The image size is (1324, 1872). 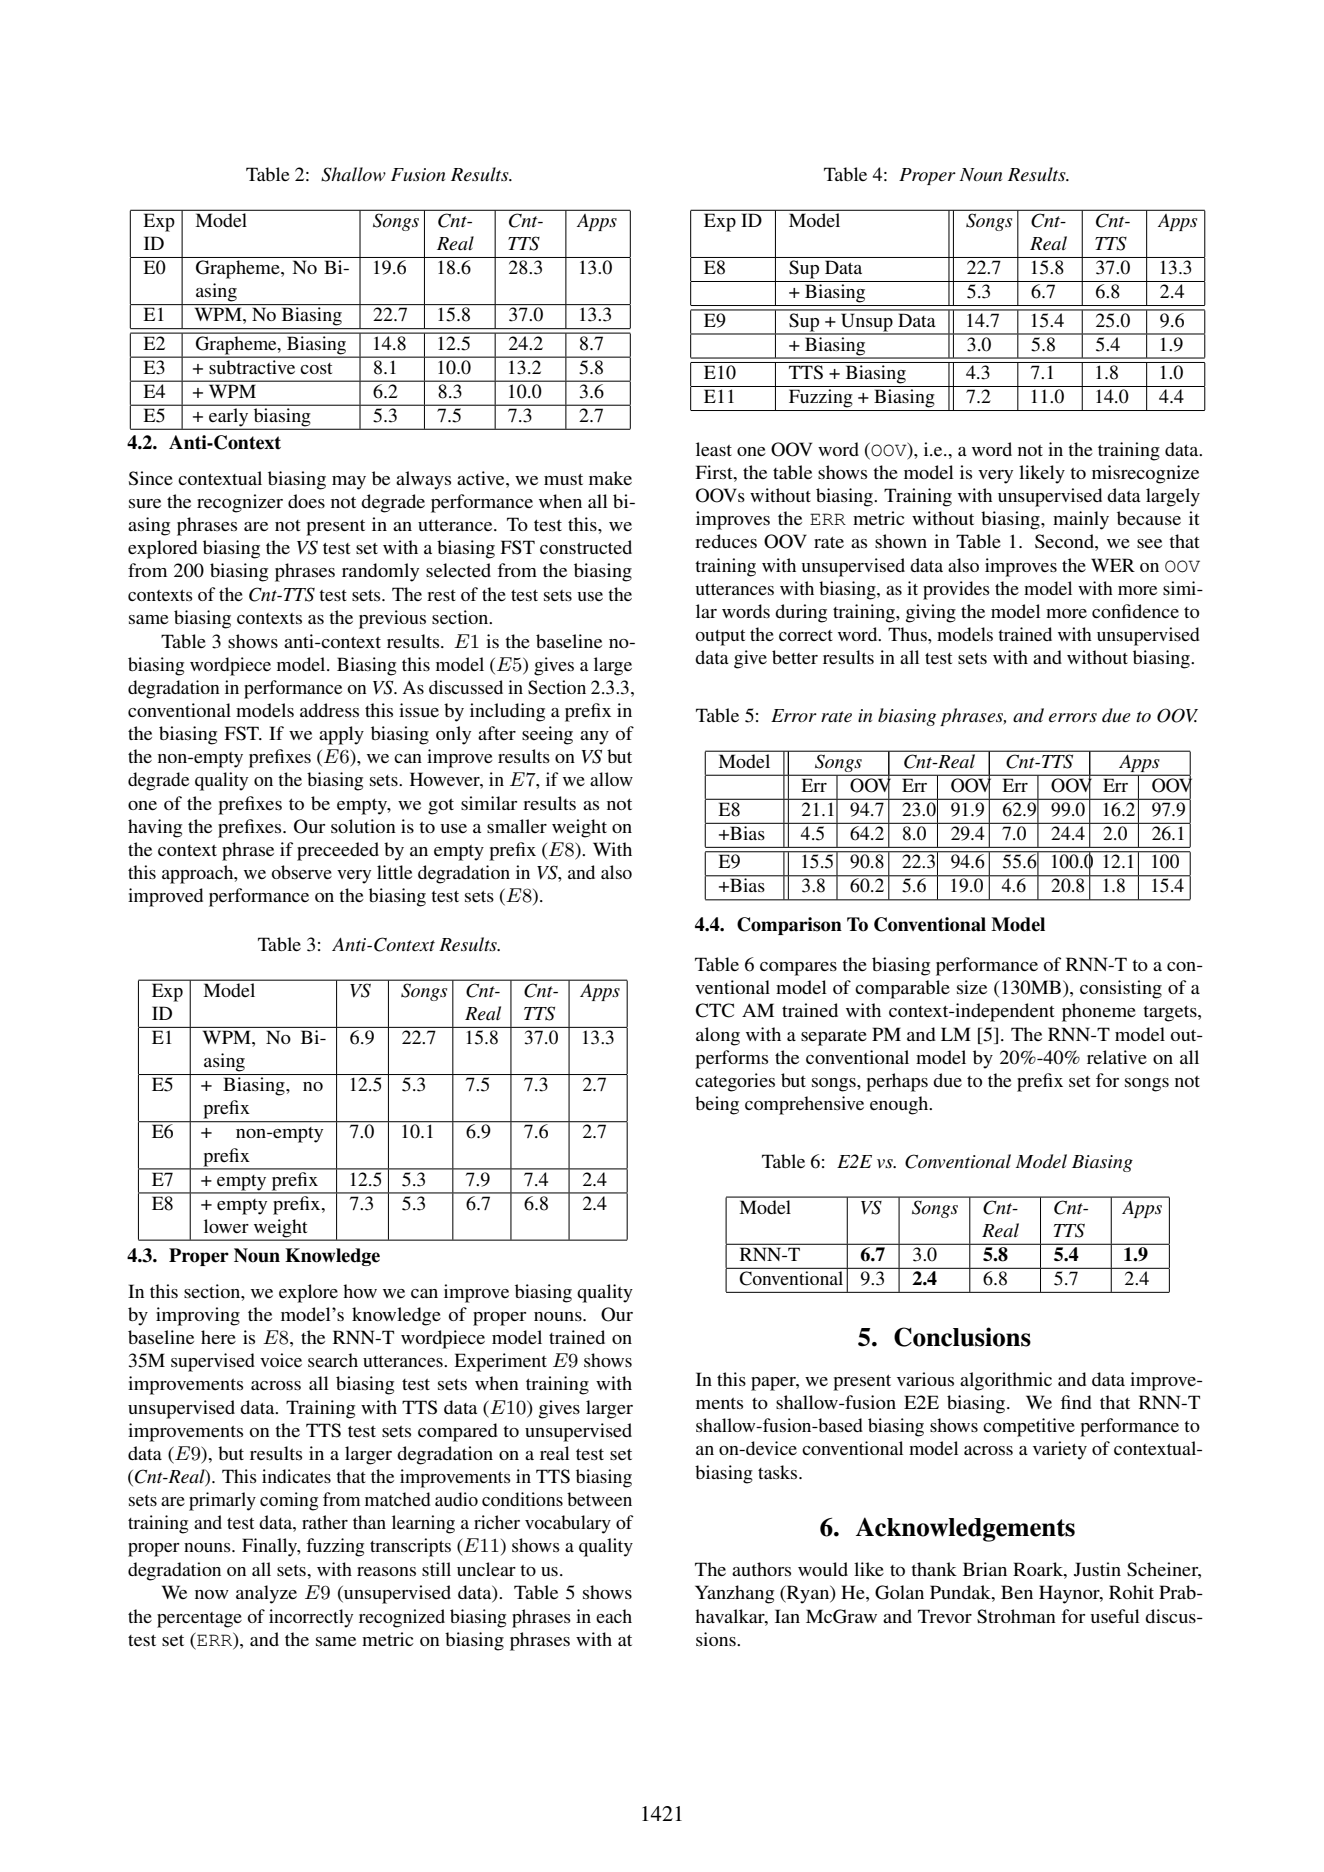 I want to click on phoneme, so click(x=1099, y=1012).
